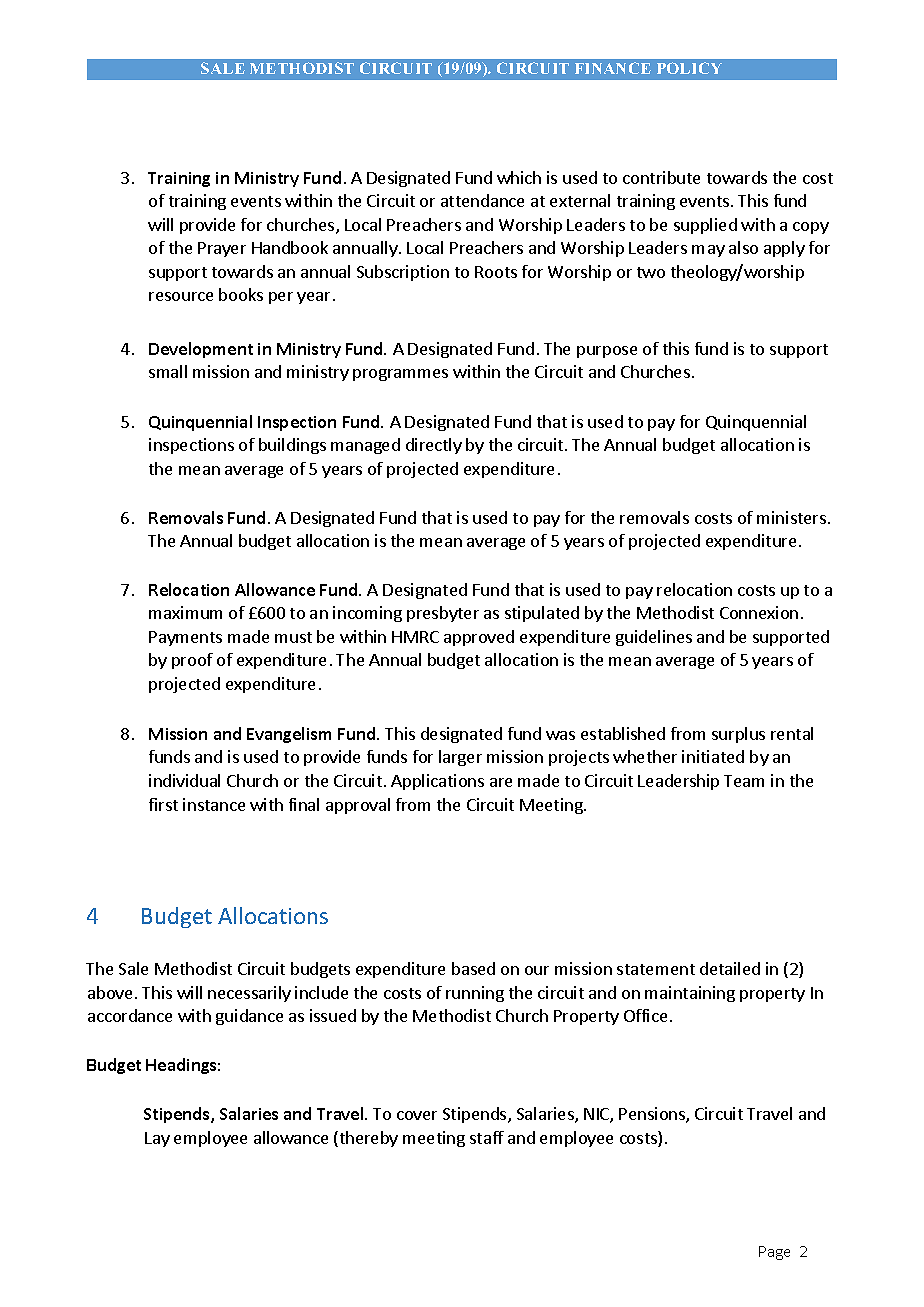 The height and width of the document is (1307, 924). Describe the element at coordinates (479, 638) in the document. I see `approved` at that location.
